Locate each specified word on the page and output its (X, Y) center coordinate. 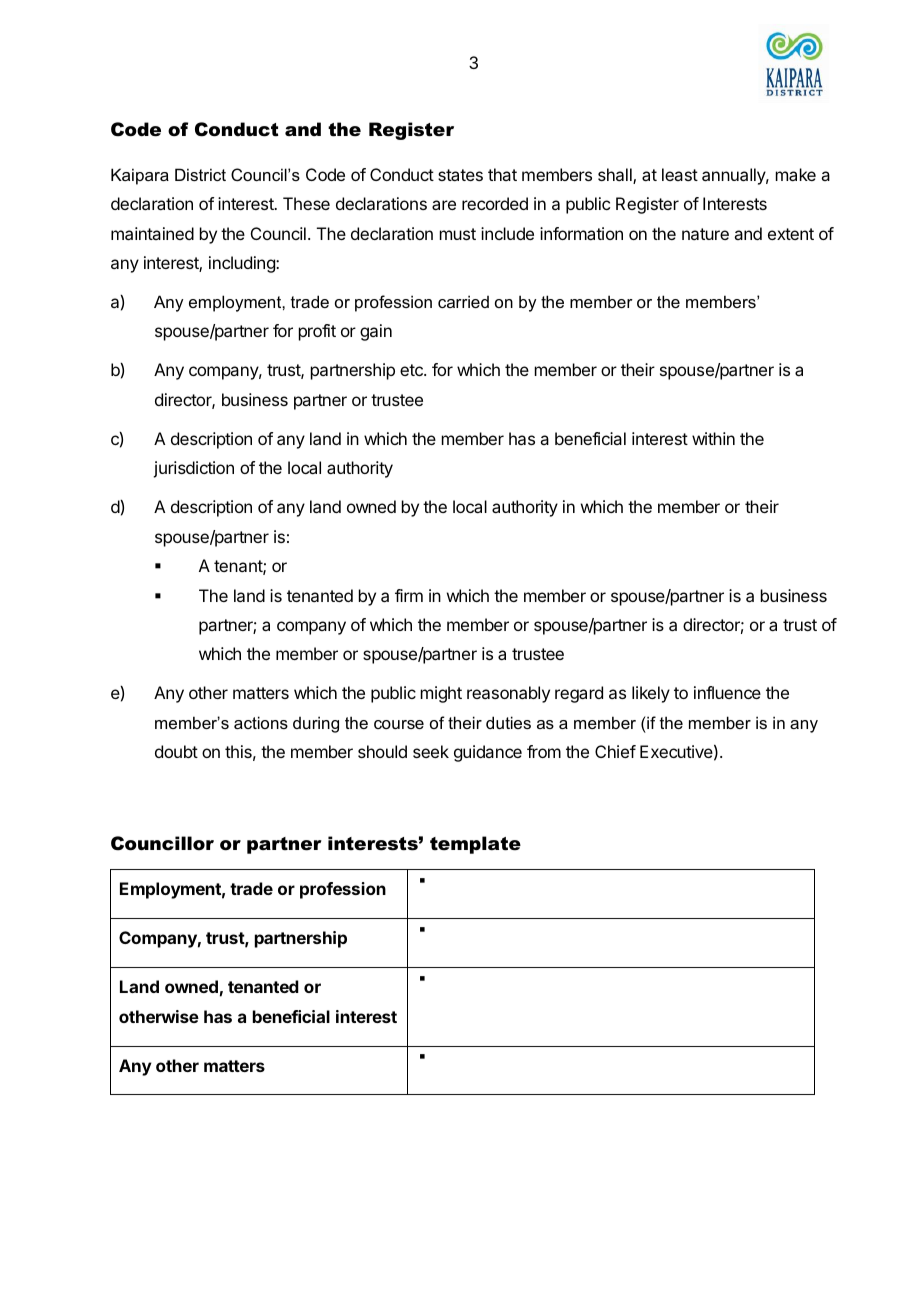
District (200, 174)
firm (409, 595)
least (680, 174)
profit (317, 332)
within (713, 438)
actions (261, 722)
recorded (495, 203)
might (441, 694)
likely (651, 694)
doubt (176, 751)
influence (727, 692)
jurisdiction (193, 469)
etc (412, 370)
